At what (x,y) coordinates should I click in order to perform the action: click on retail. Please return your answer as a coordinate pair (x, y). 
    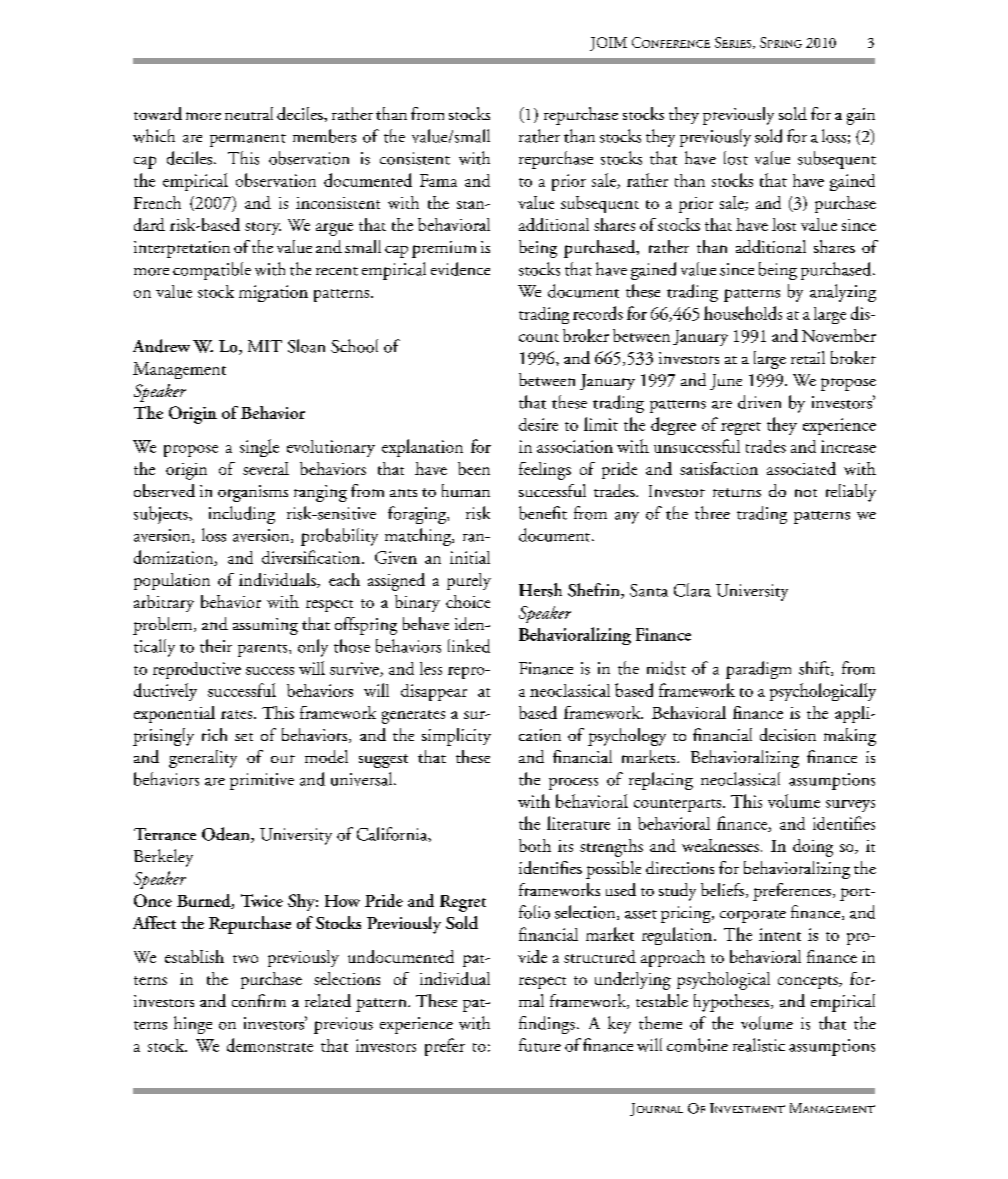
    Looking at the image, I should click on (808, 357).
